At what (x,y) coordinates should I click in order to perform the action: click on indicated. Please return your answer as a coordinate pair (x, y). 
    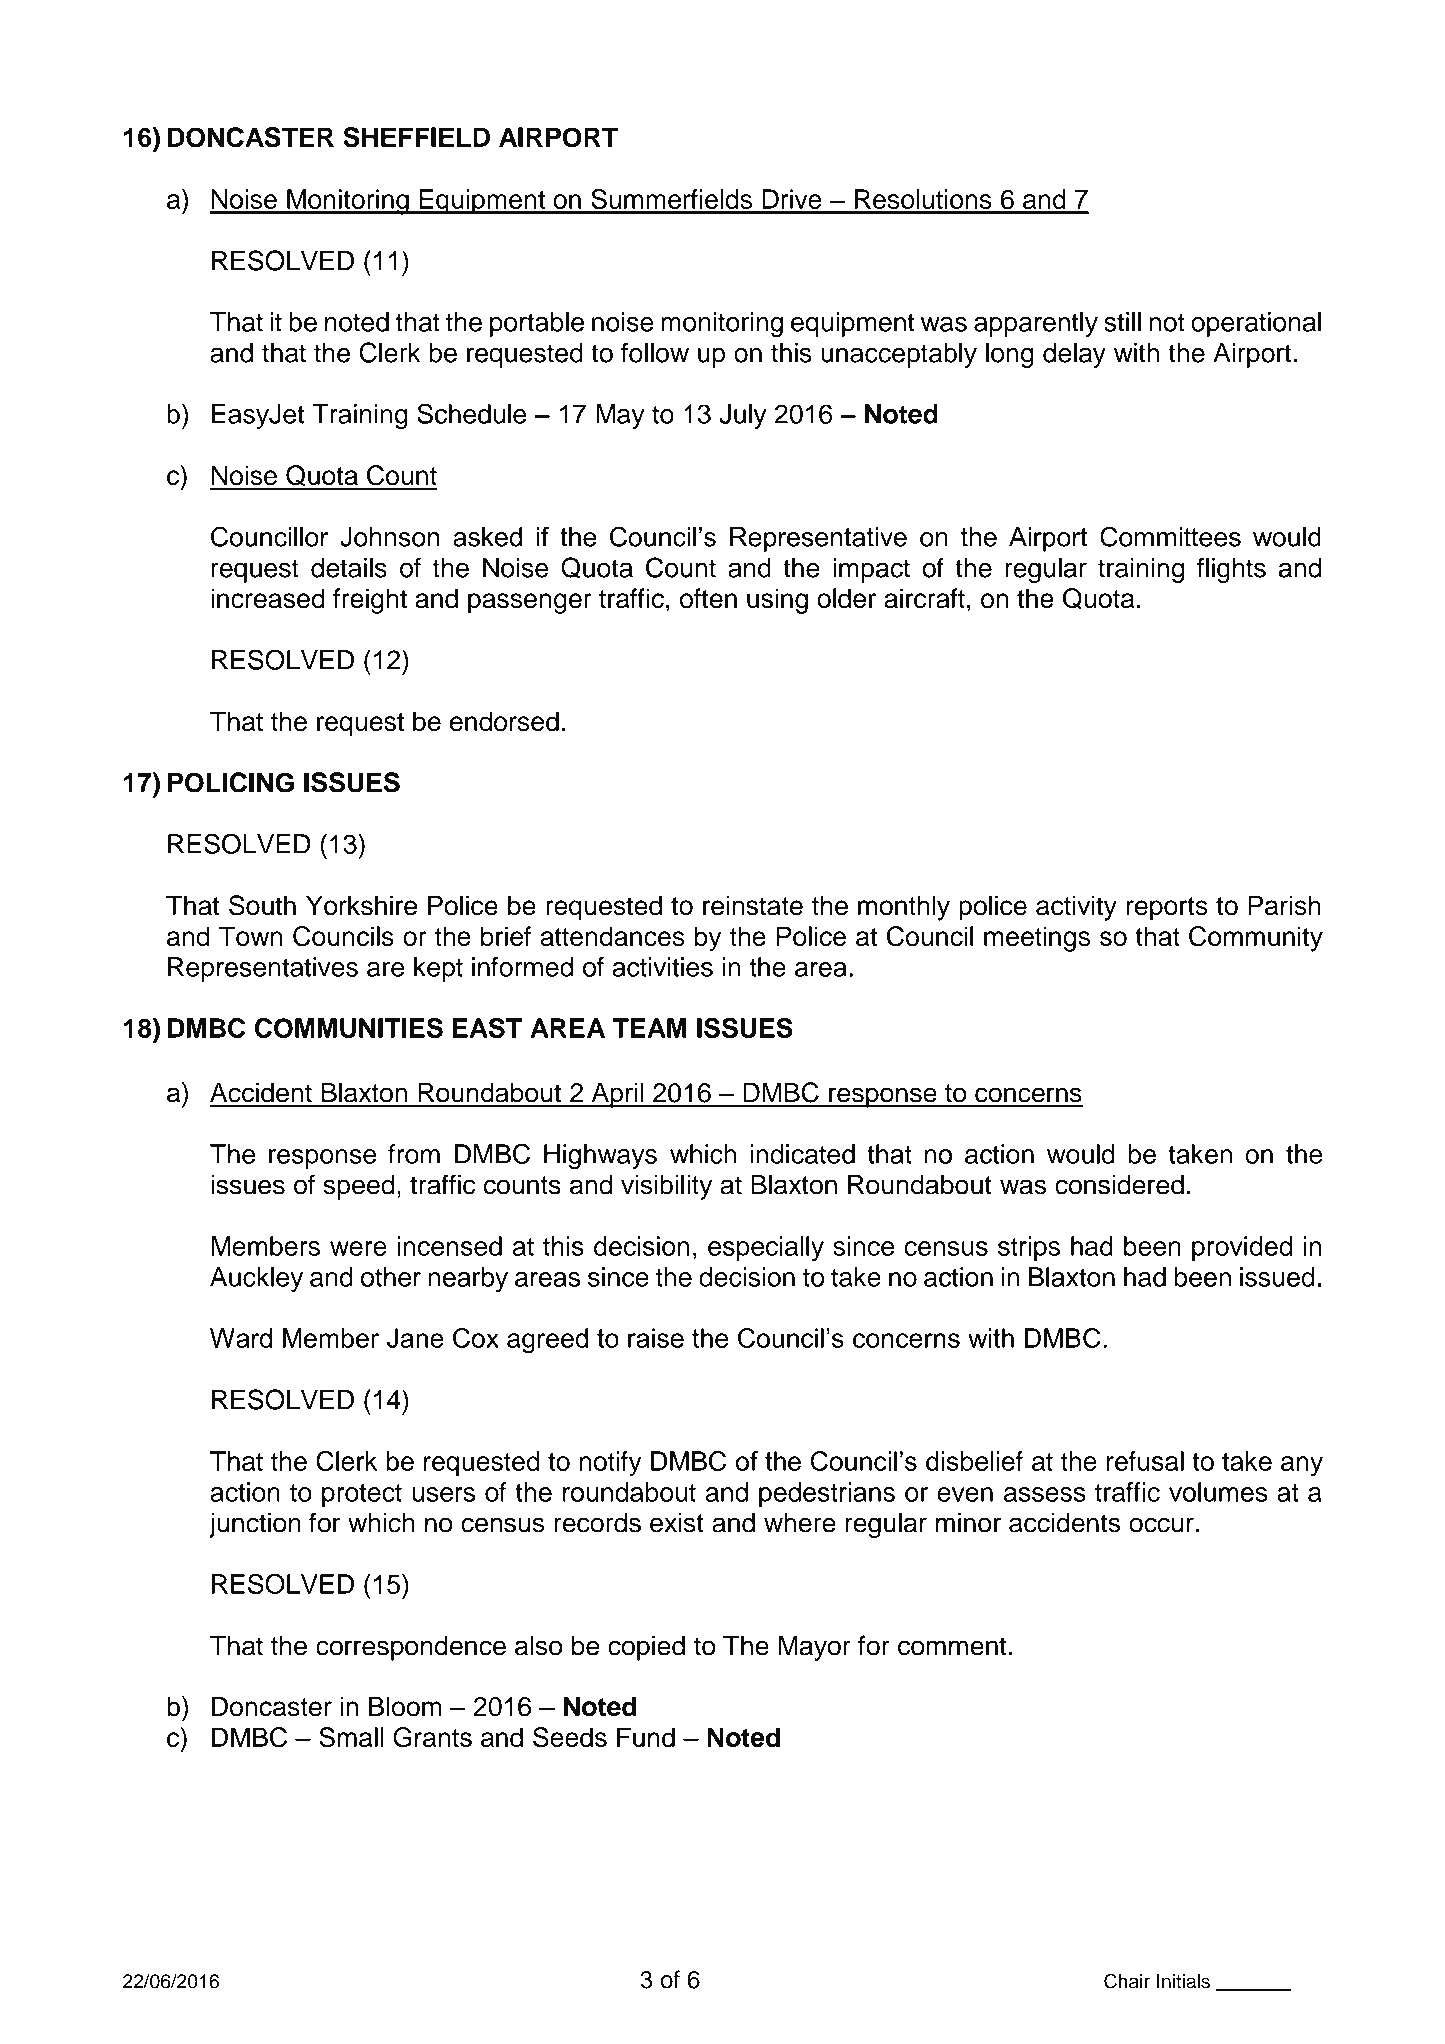
    Looking at the image, I should click on (802, 1154).
